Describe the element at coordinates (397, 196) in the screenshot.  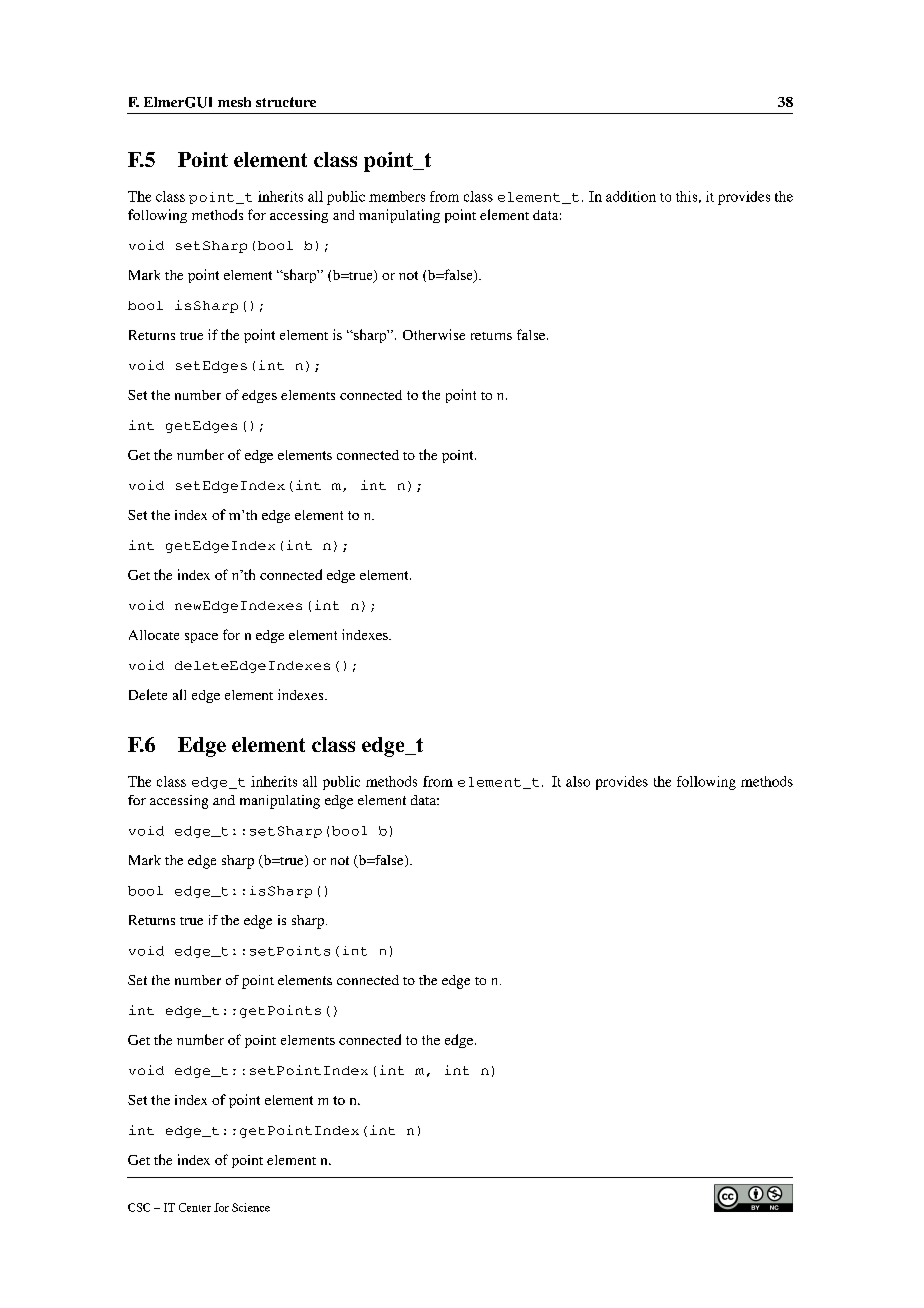
I see `members` at that location.
